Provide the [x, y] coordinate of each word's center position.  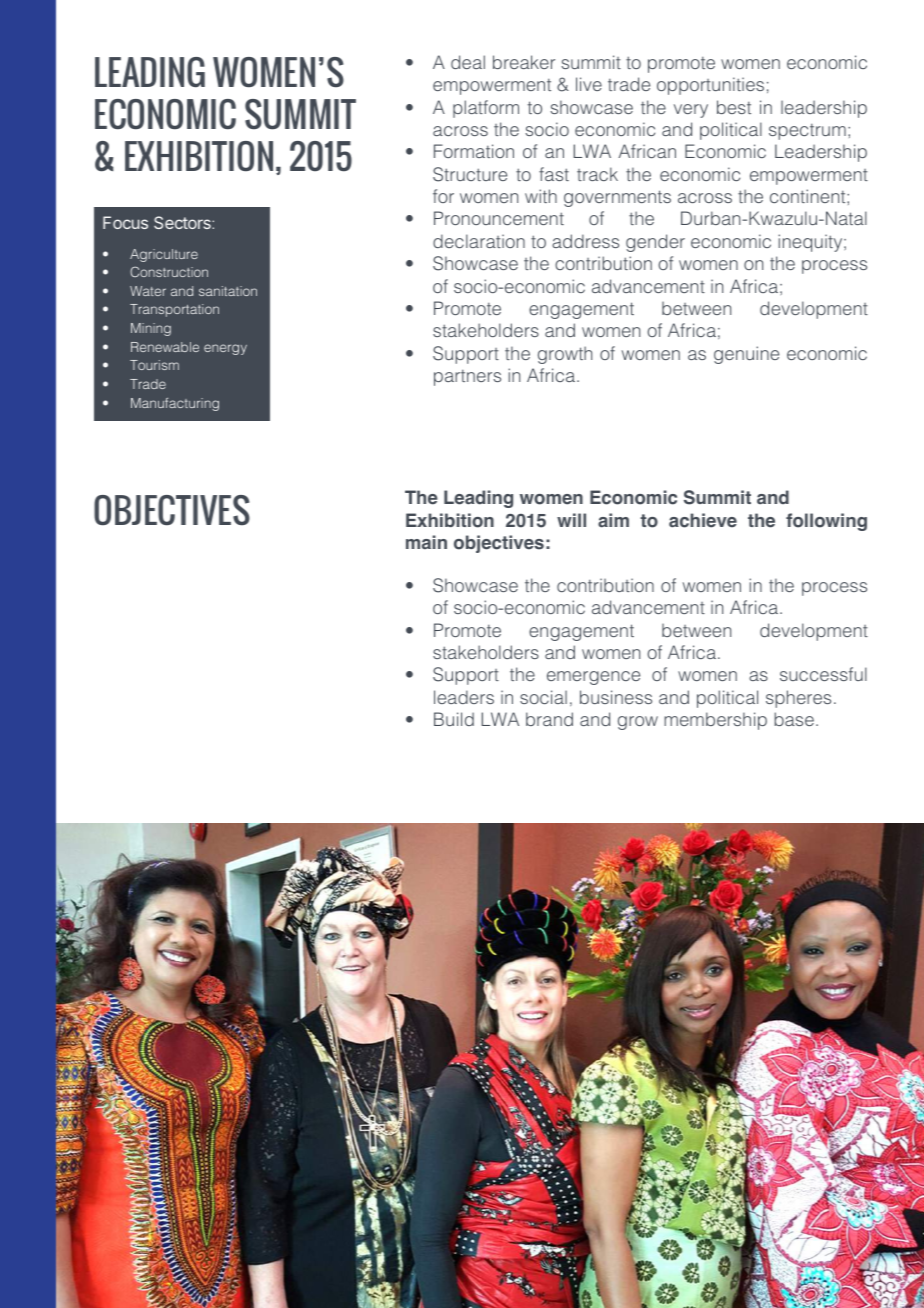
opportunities [710, 86]
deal [468, 62]
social [543, 697]
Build [454, 719]
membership [715, 721]
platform [486, 109]
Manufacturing [175, 404]
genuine [746, 355]
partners [467, 378]
